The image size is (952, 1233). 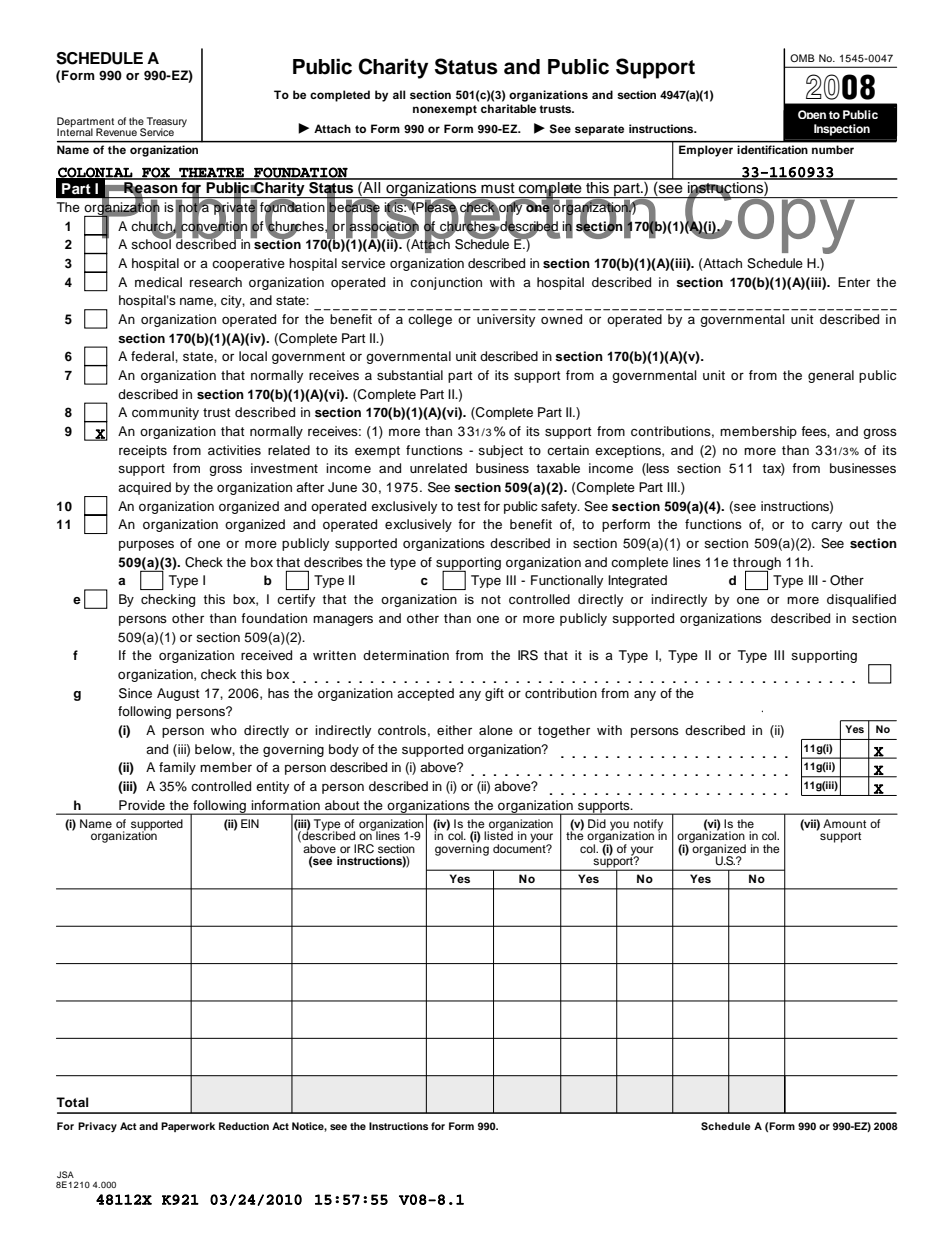 What do you see at coordinates (146, 545) in the page?
I see `purposes` at bounding box center [146, 545].
